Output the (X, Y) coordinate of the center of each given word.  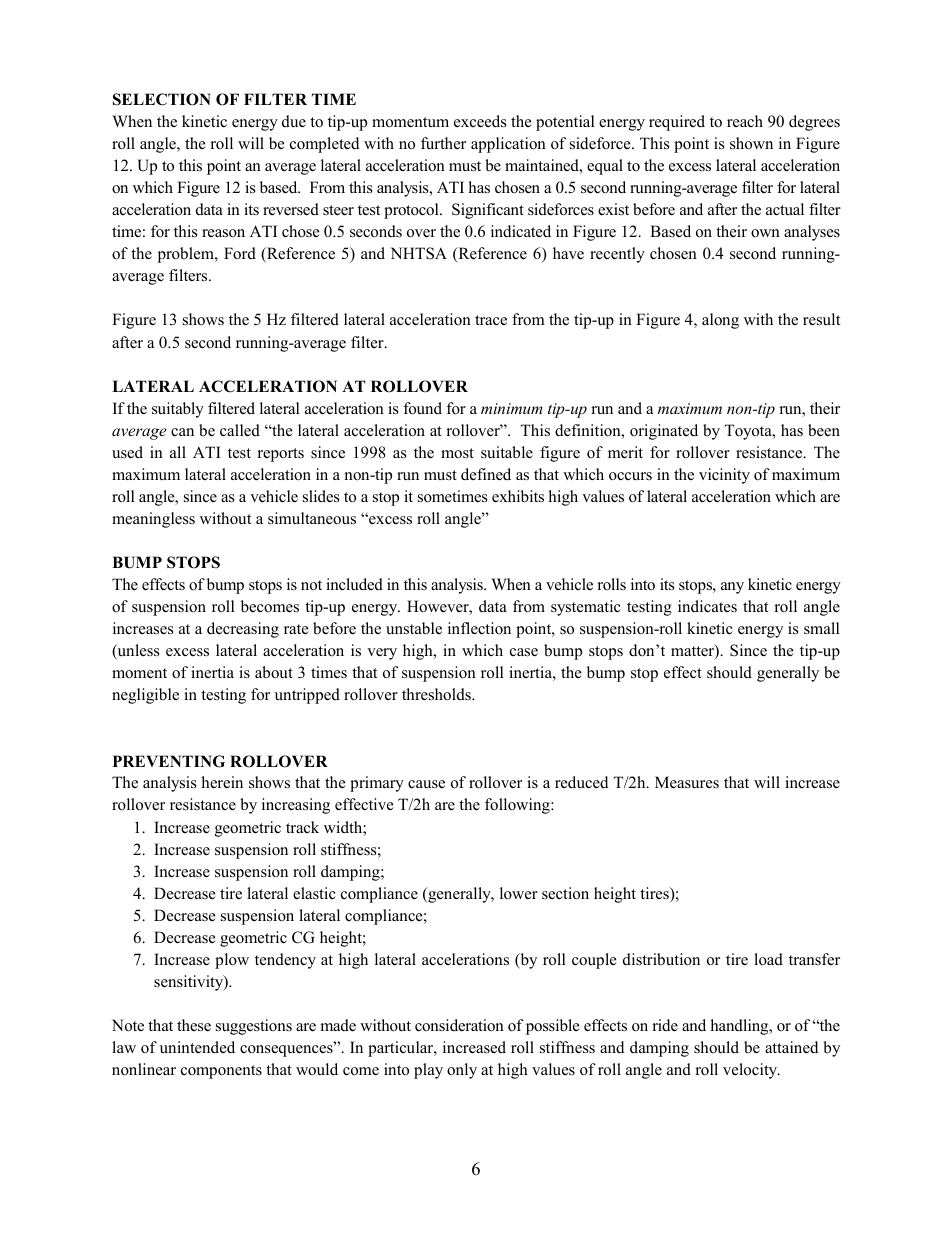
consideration (459, 1025)
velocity (751, 1071)
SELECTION (162, 99)
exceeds (480, 121)
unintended (197, 1047)
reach (745, 121)
